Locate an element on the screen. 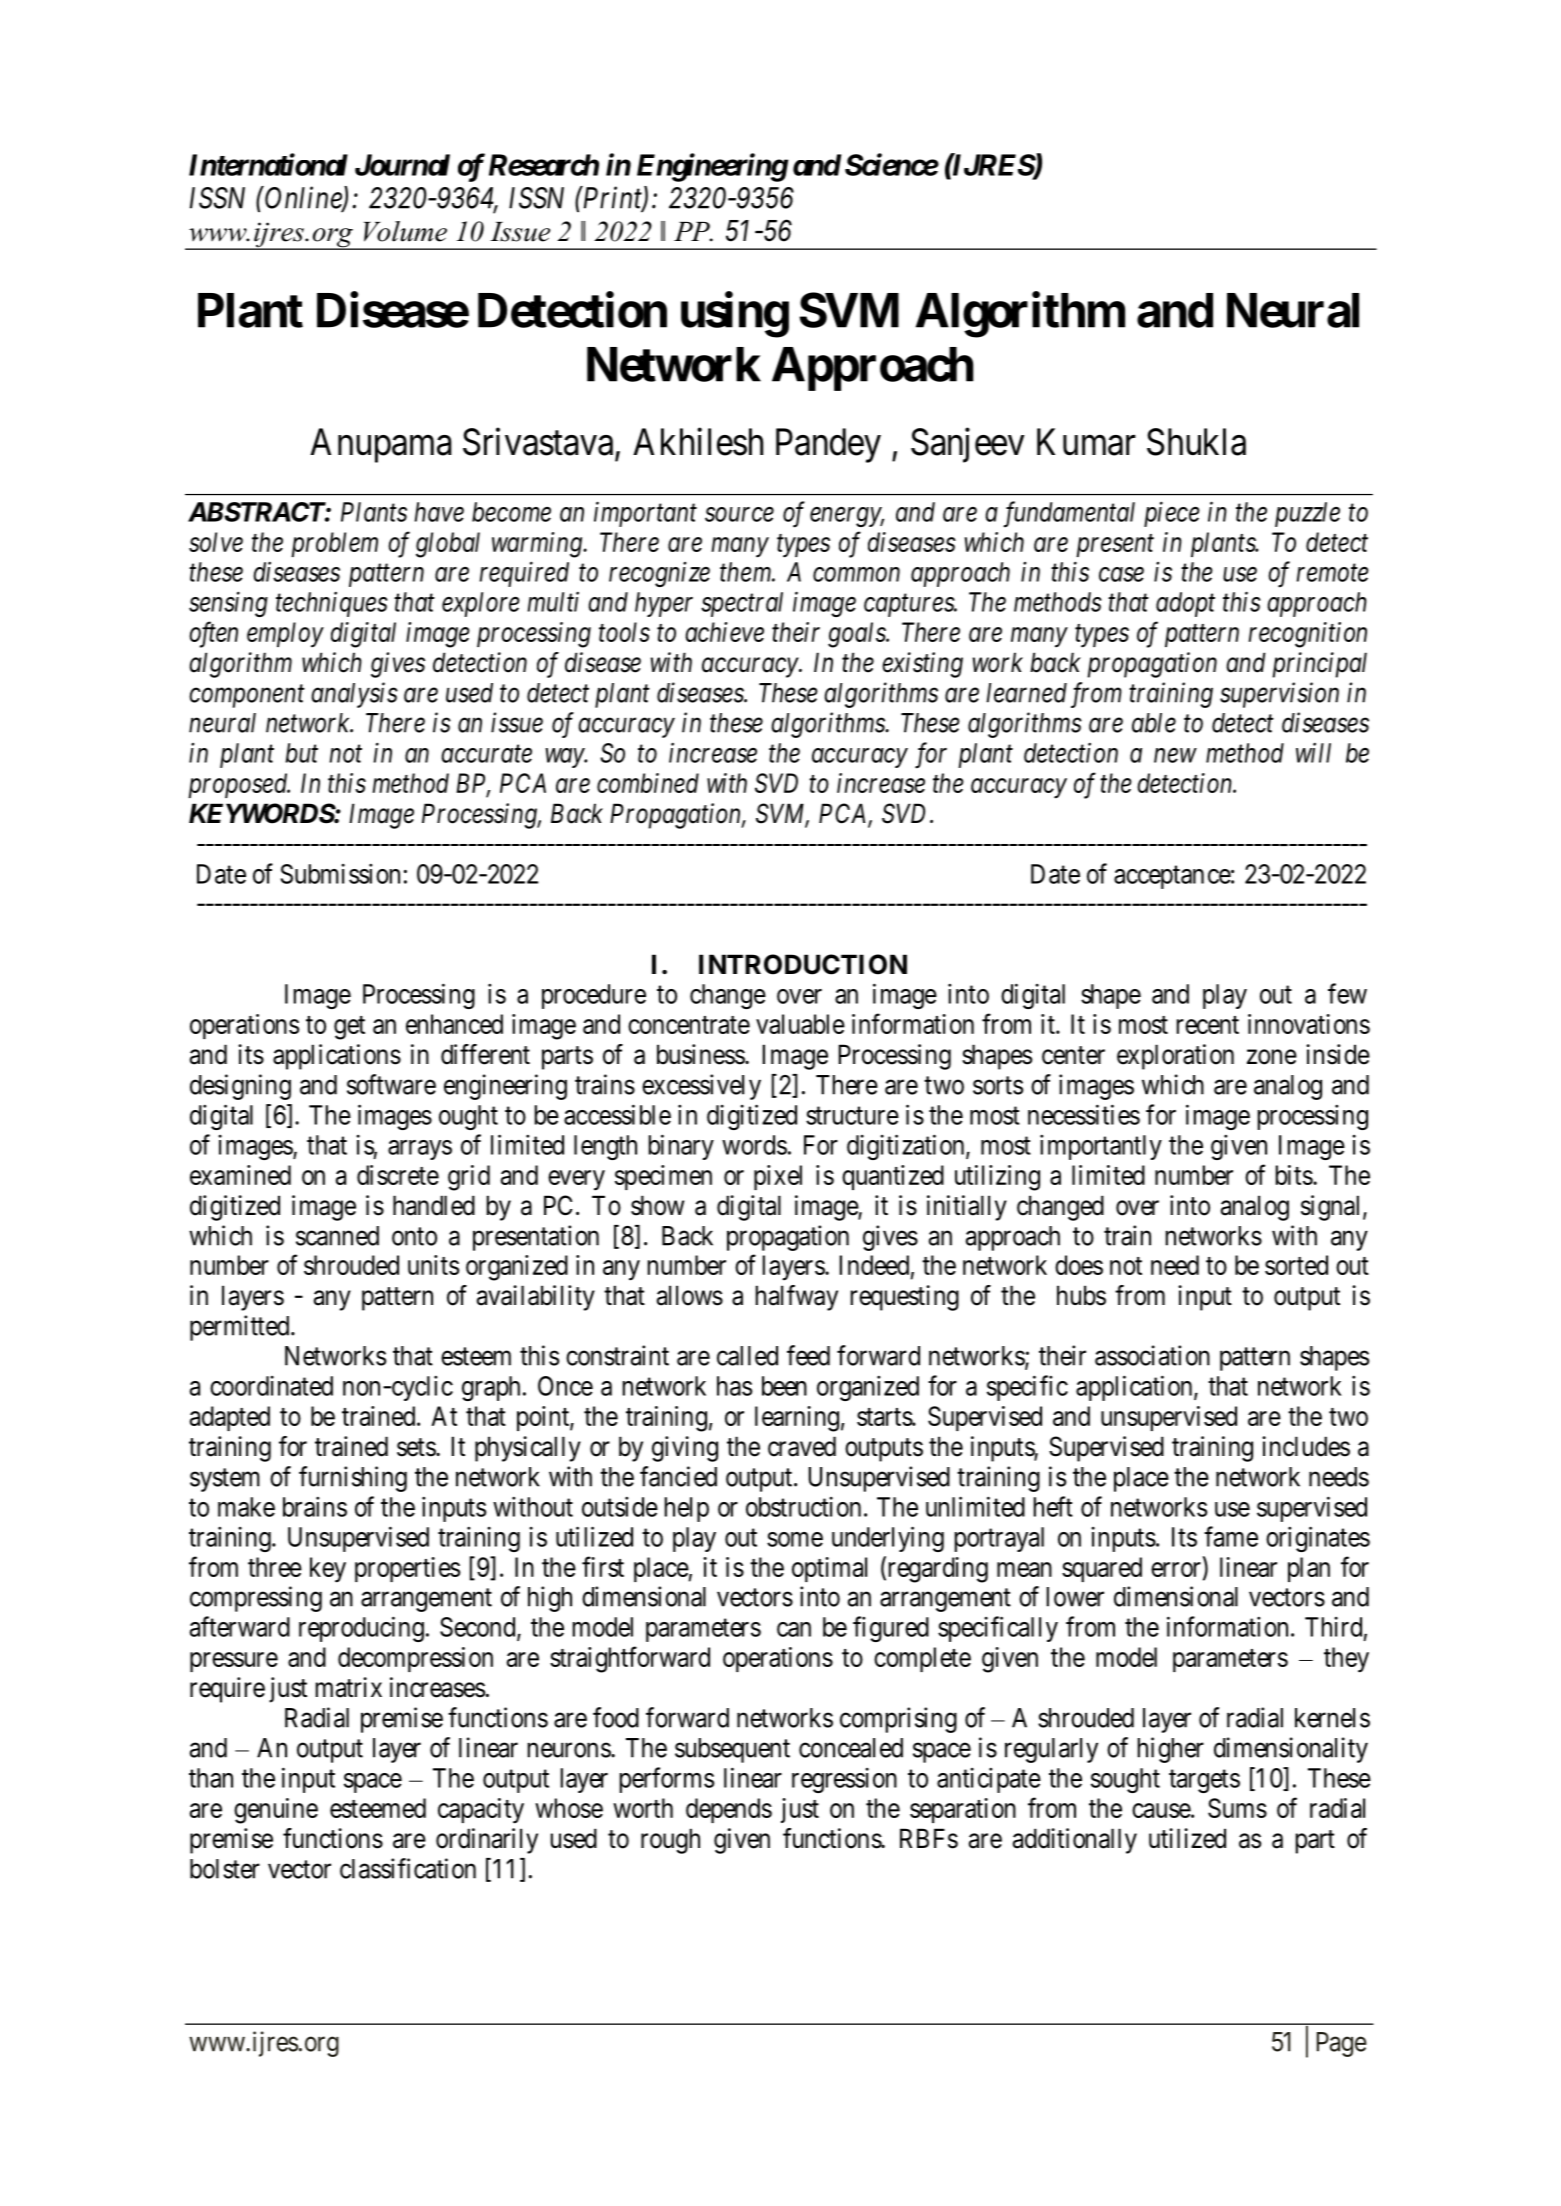 Image resolution: width=1561 pixels, height=2206 pixels. problem is located at coordinates (334, 544).
